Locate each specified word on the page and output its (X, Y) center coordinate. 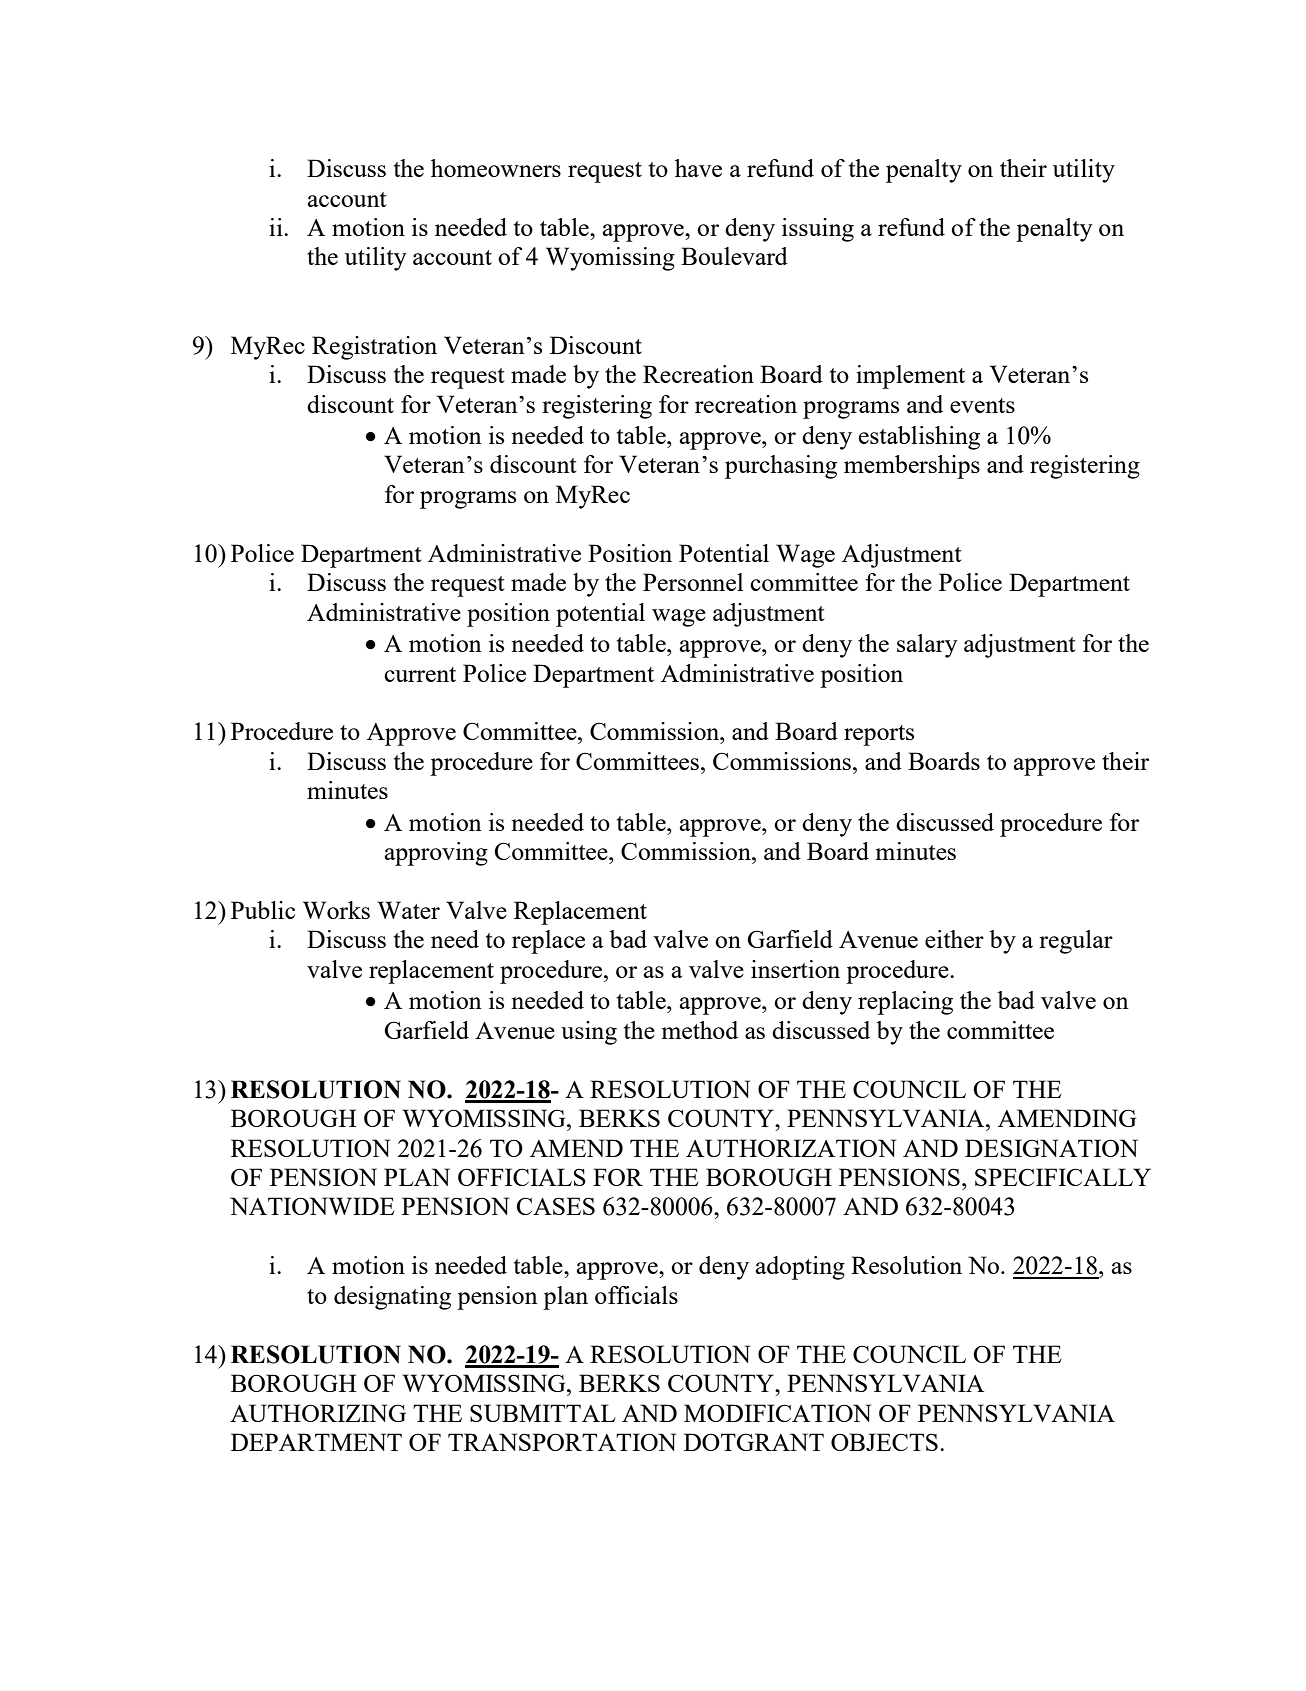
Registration (374, 348)
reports (879, 735)
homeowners (496, 168)
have (698, 168)
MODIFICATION (777, 1413)
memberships (912, 467)
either (954, 939)
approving (436, 854)
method (700, 1030)
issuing (818, 230)
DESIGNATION (1051, 1148)
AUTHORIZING (318, 1413)
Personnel (693, 582)
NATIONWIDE (312, 1206)
